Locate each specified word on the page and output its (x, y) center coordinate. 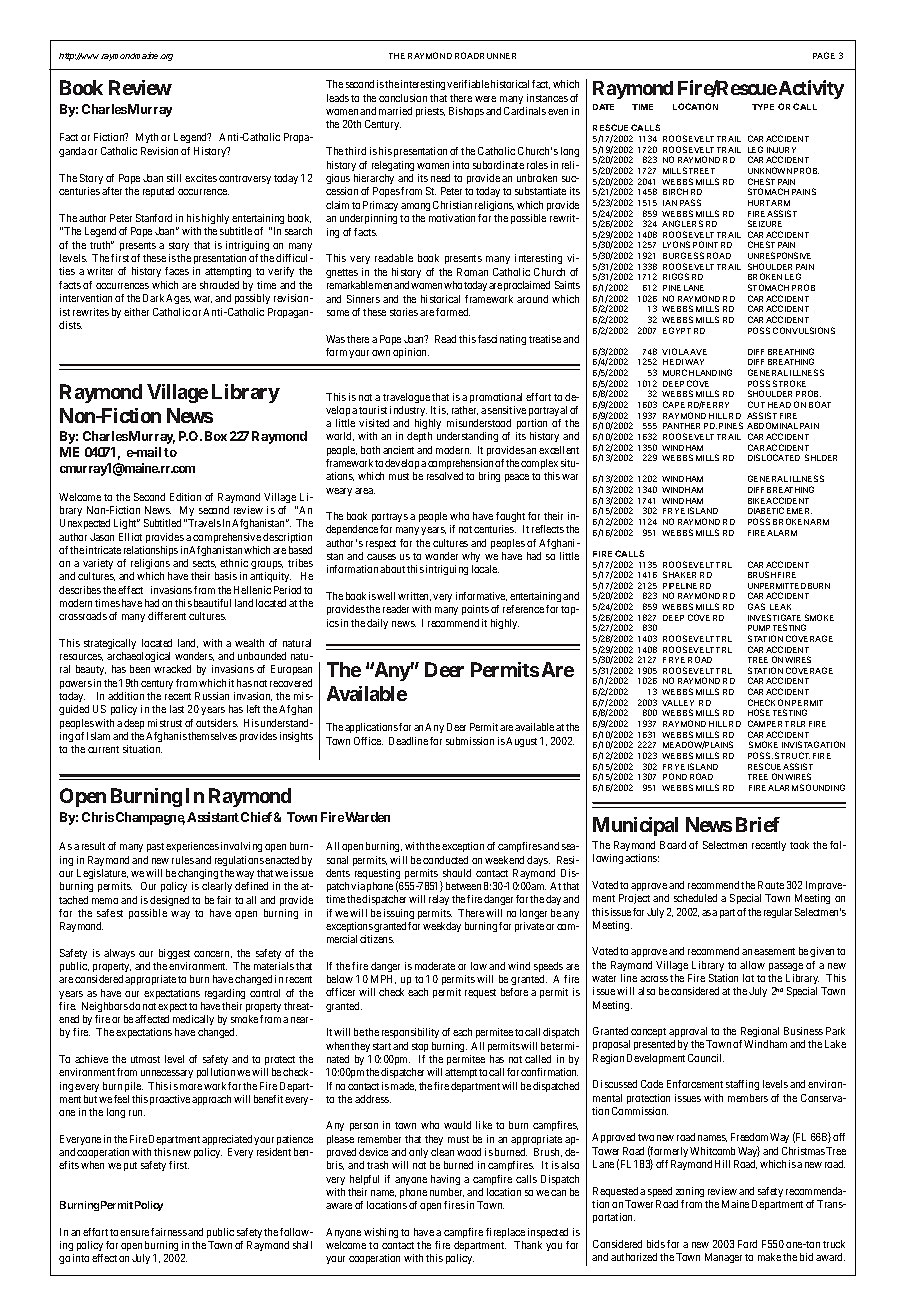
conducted (445, 860)
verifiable (468, 84)
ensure (134, 1233)
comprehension (460, 464)
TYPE (763, 107)
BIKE (757, 501)
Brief (758, 824)
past (155, 847)
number (447, 1192)
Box (216, 436)
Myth (147, 138)
